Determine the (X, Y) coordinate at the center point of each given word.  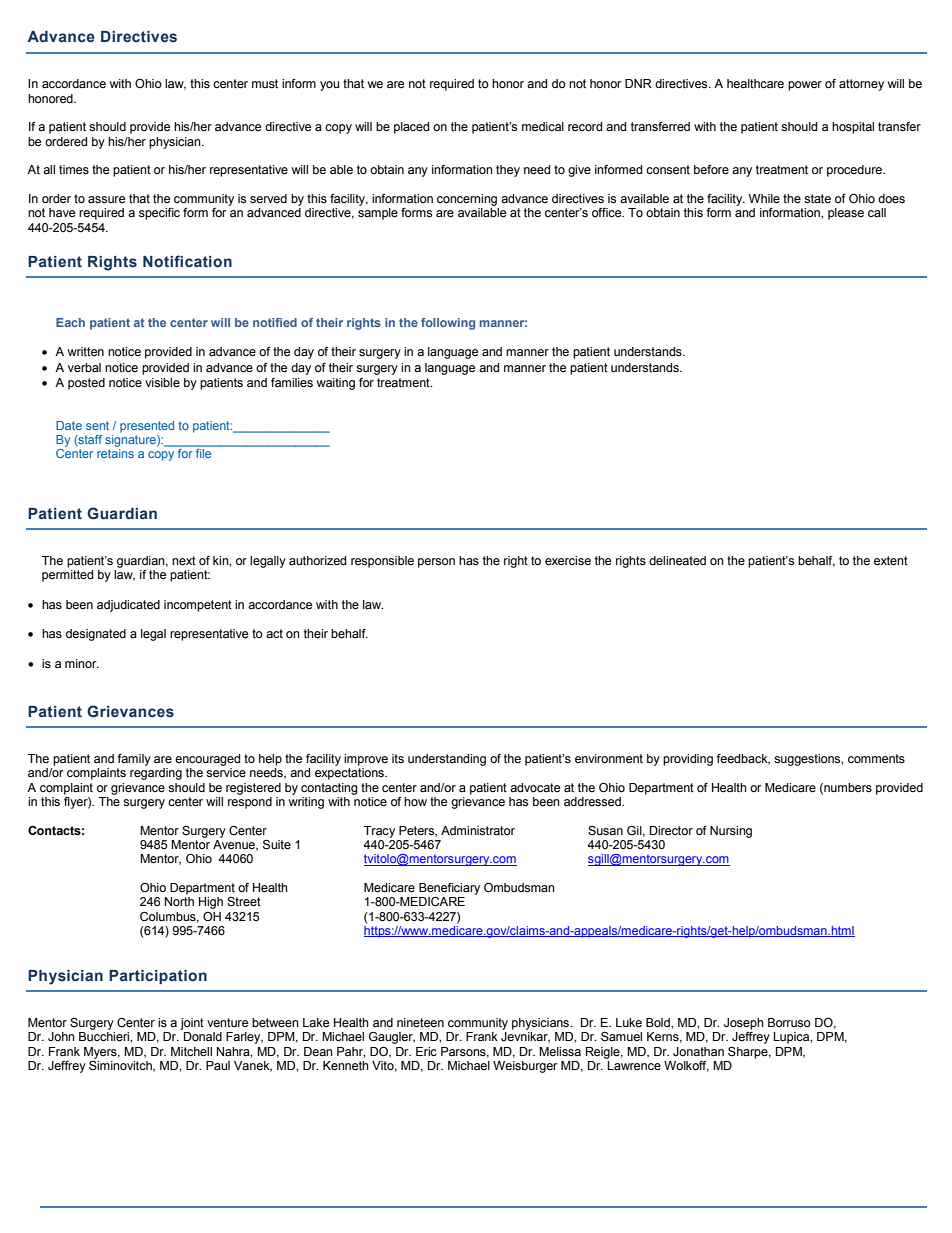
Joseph (744, 1024)
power (805, 86)
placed (411, 128)
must (265, 84)
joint (192, 1024)
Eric (426, 1051)
